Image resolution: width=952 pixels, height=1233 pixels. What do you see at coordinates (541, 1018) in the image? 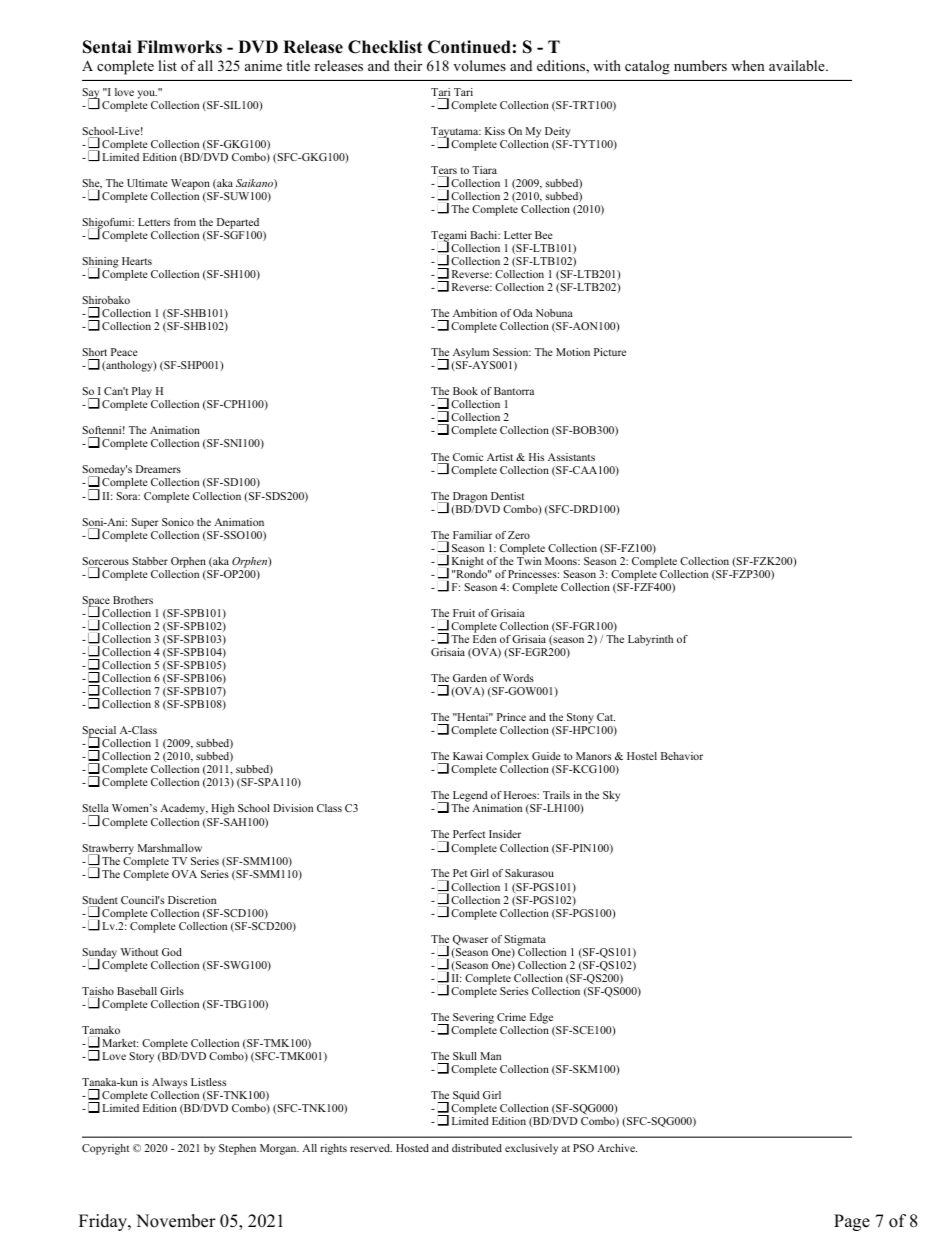
I see `Edge` at bounding box center [541, 1018].
